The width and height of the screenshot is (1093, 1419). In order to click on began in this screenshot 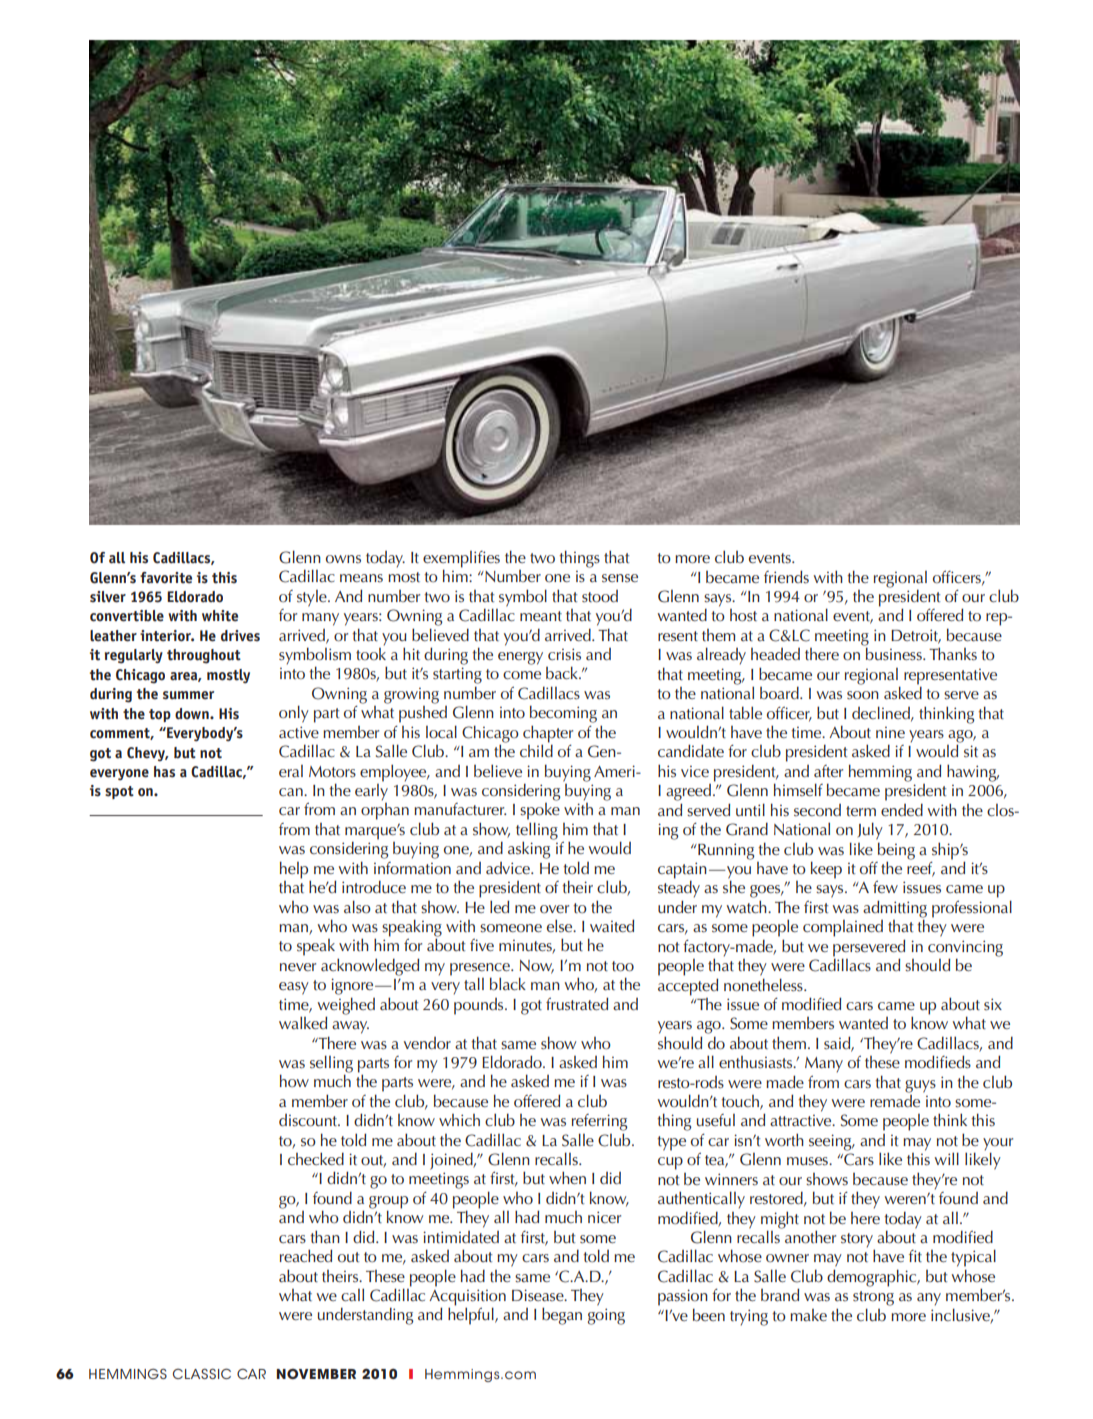, I will do `click(562, 1316)`.
